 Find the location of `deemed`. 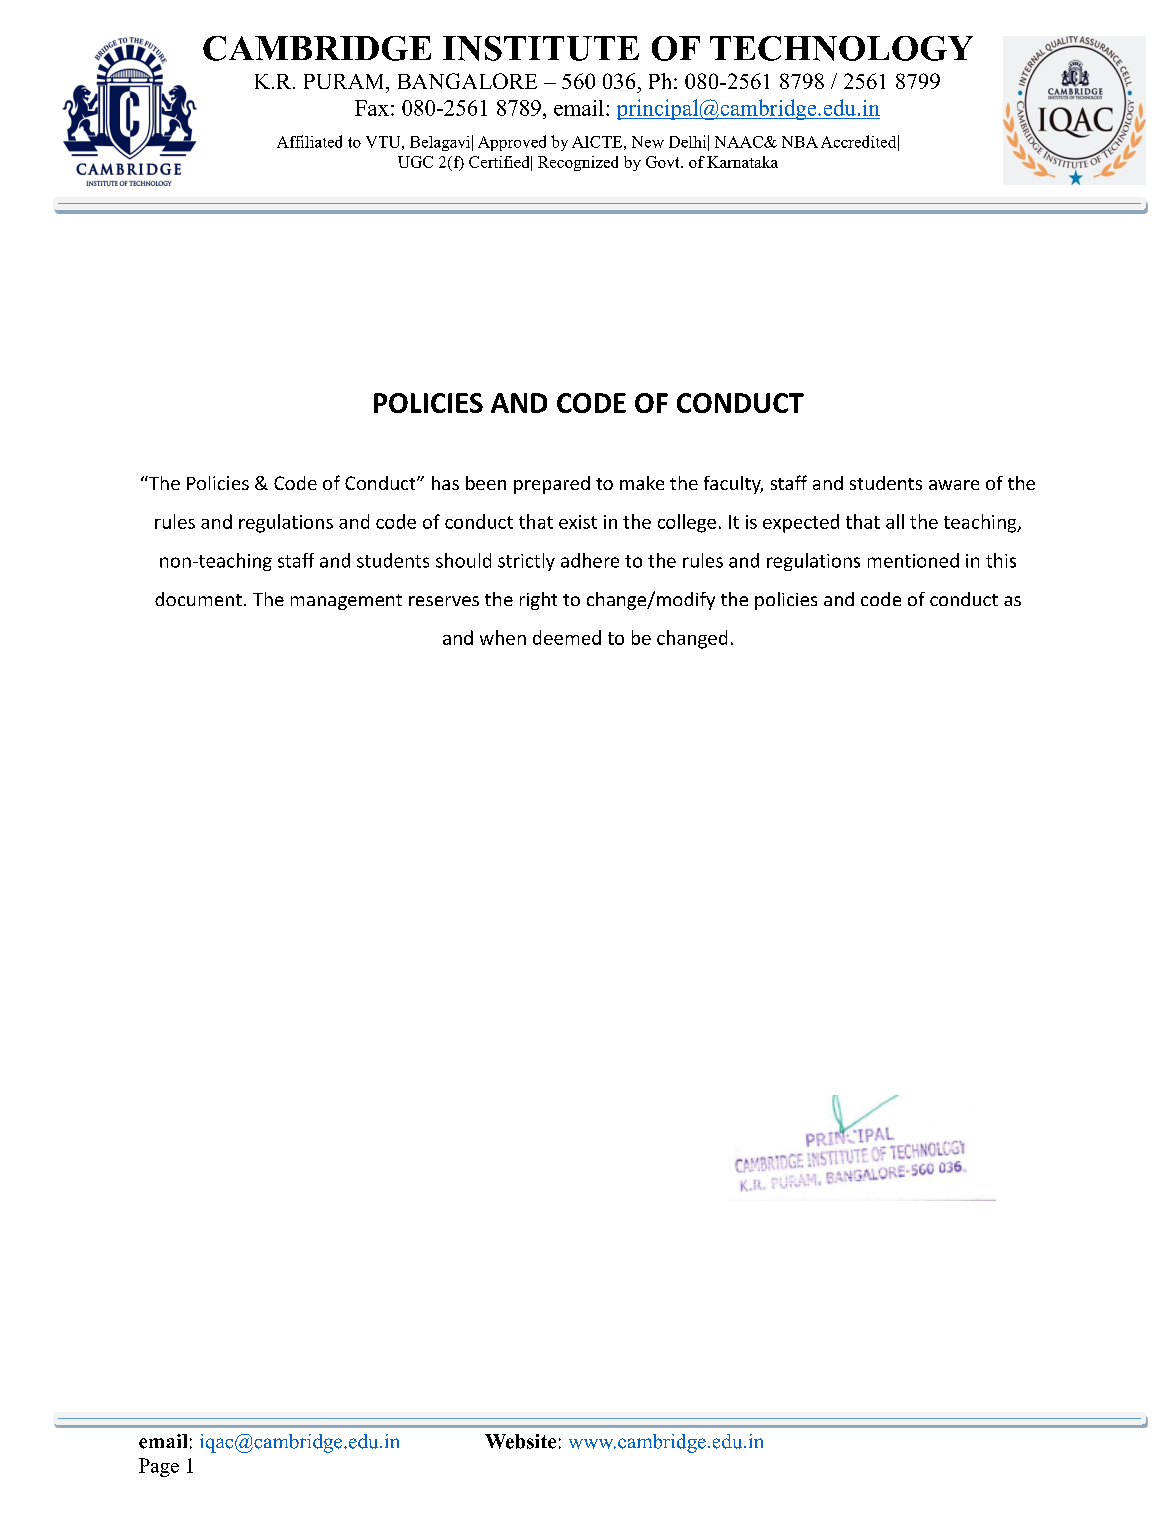

deemed is located at coordinates (567, 637).
